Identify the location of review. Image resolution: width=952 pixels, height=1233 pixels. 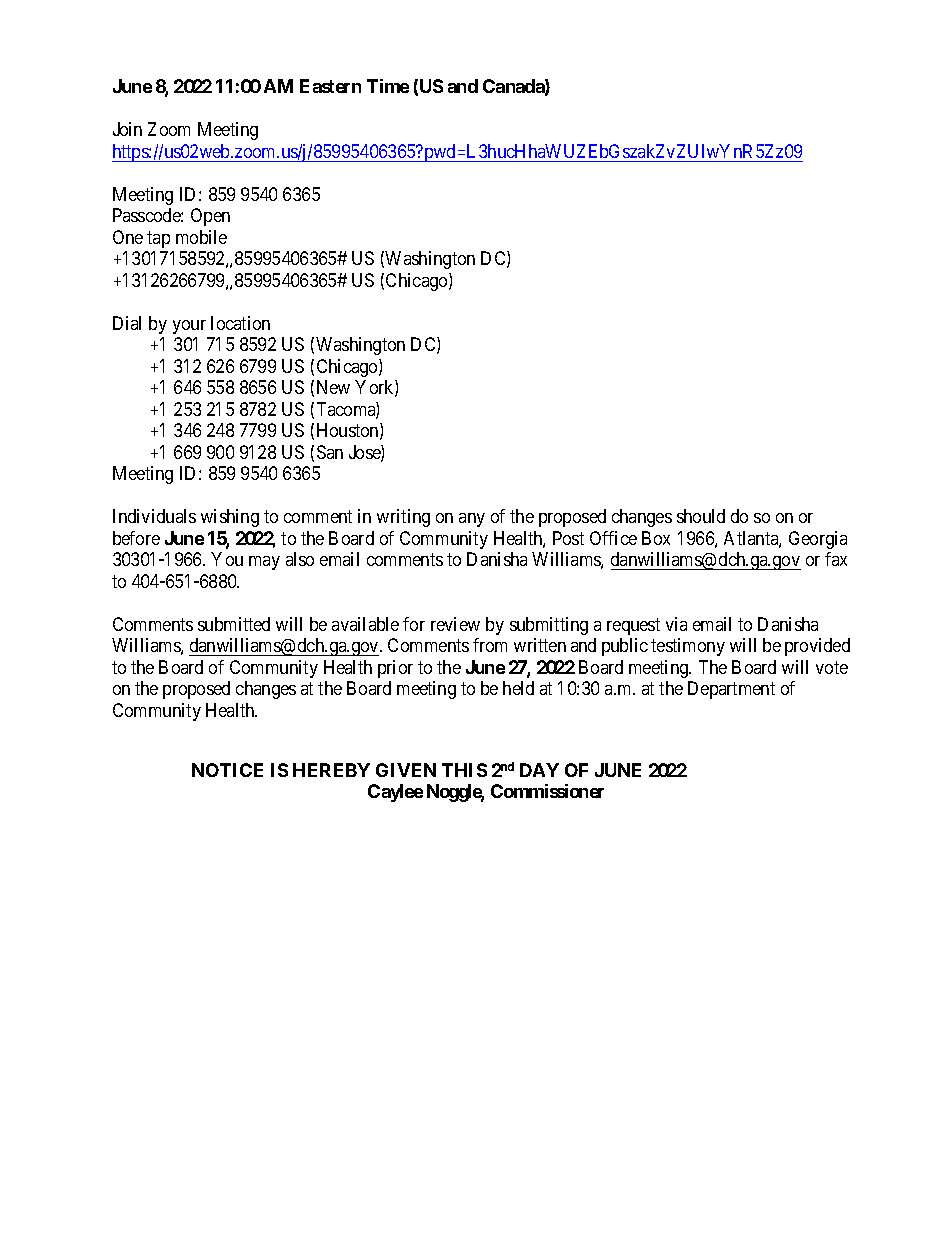
(455, 624).
